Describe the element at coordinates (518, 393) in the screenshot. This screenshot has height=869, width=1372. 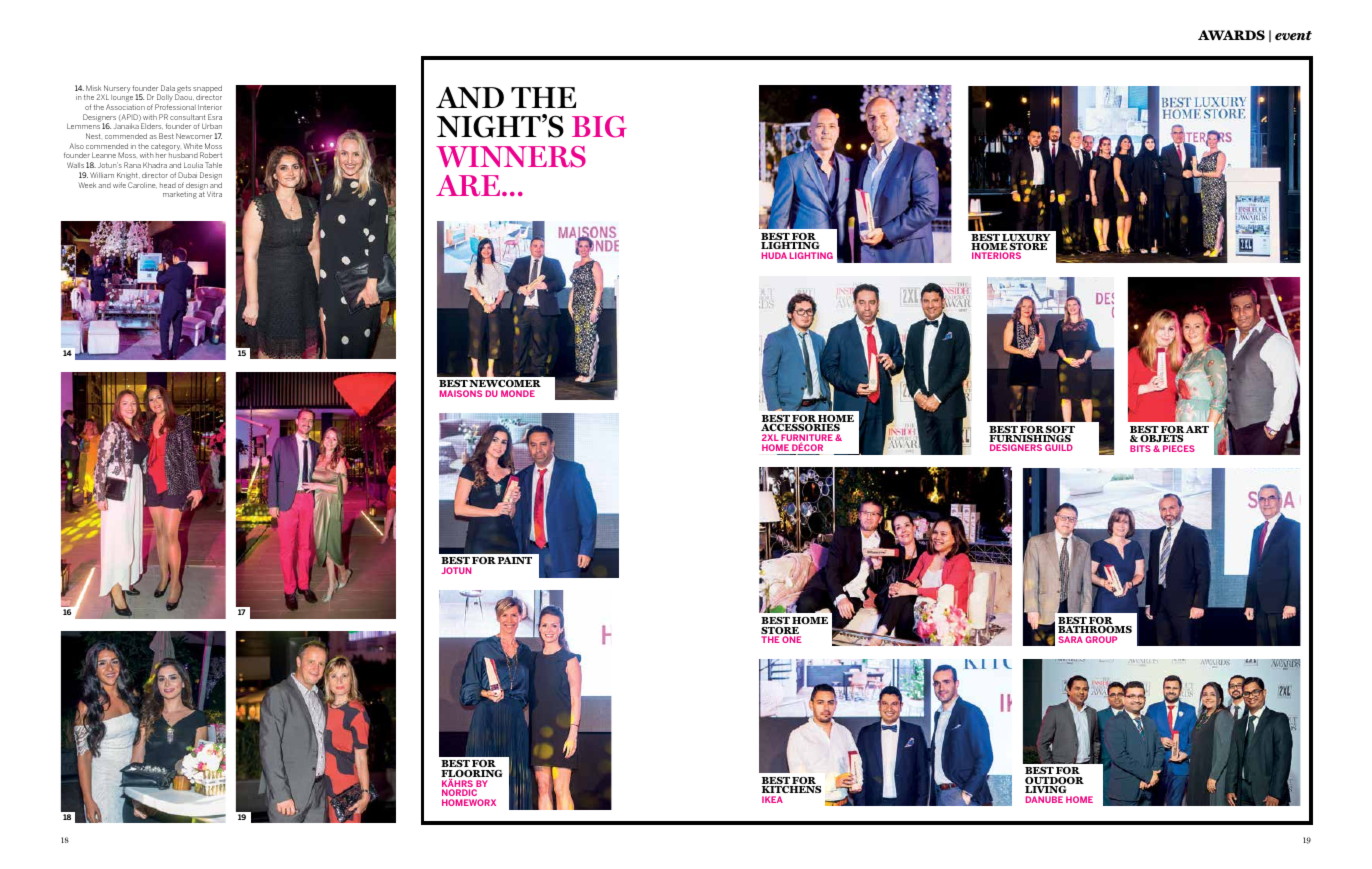
I see `MONDE` at that location.
